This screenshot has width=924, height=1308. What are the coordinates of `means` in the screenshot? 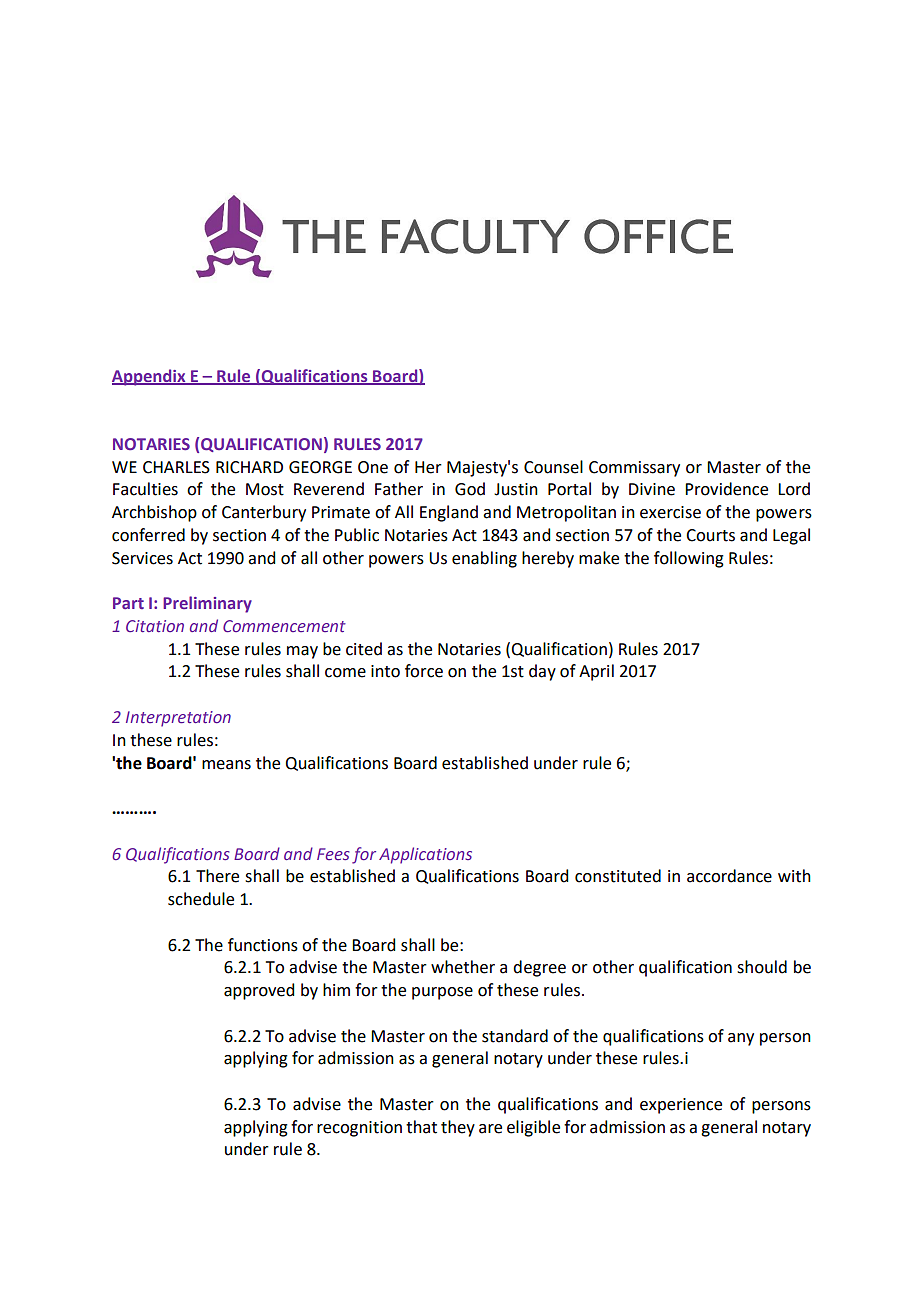 It's located at (226, 765).
